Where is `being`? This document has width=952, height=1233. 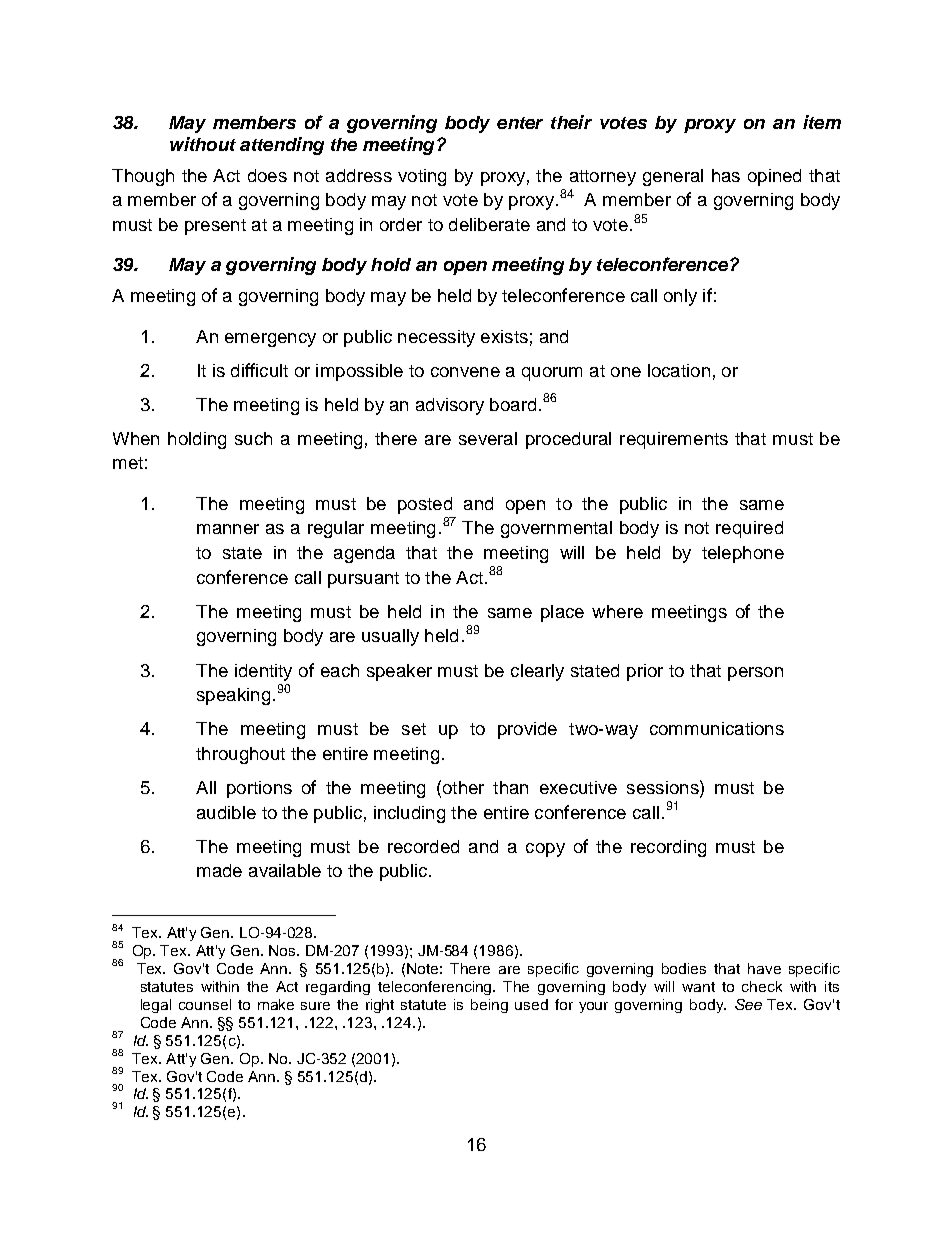
being is located at coordinates (489, 1006).
